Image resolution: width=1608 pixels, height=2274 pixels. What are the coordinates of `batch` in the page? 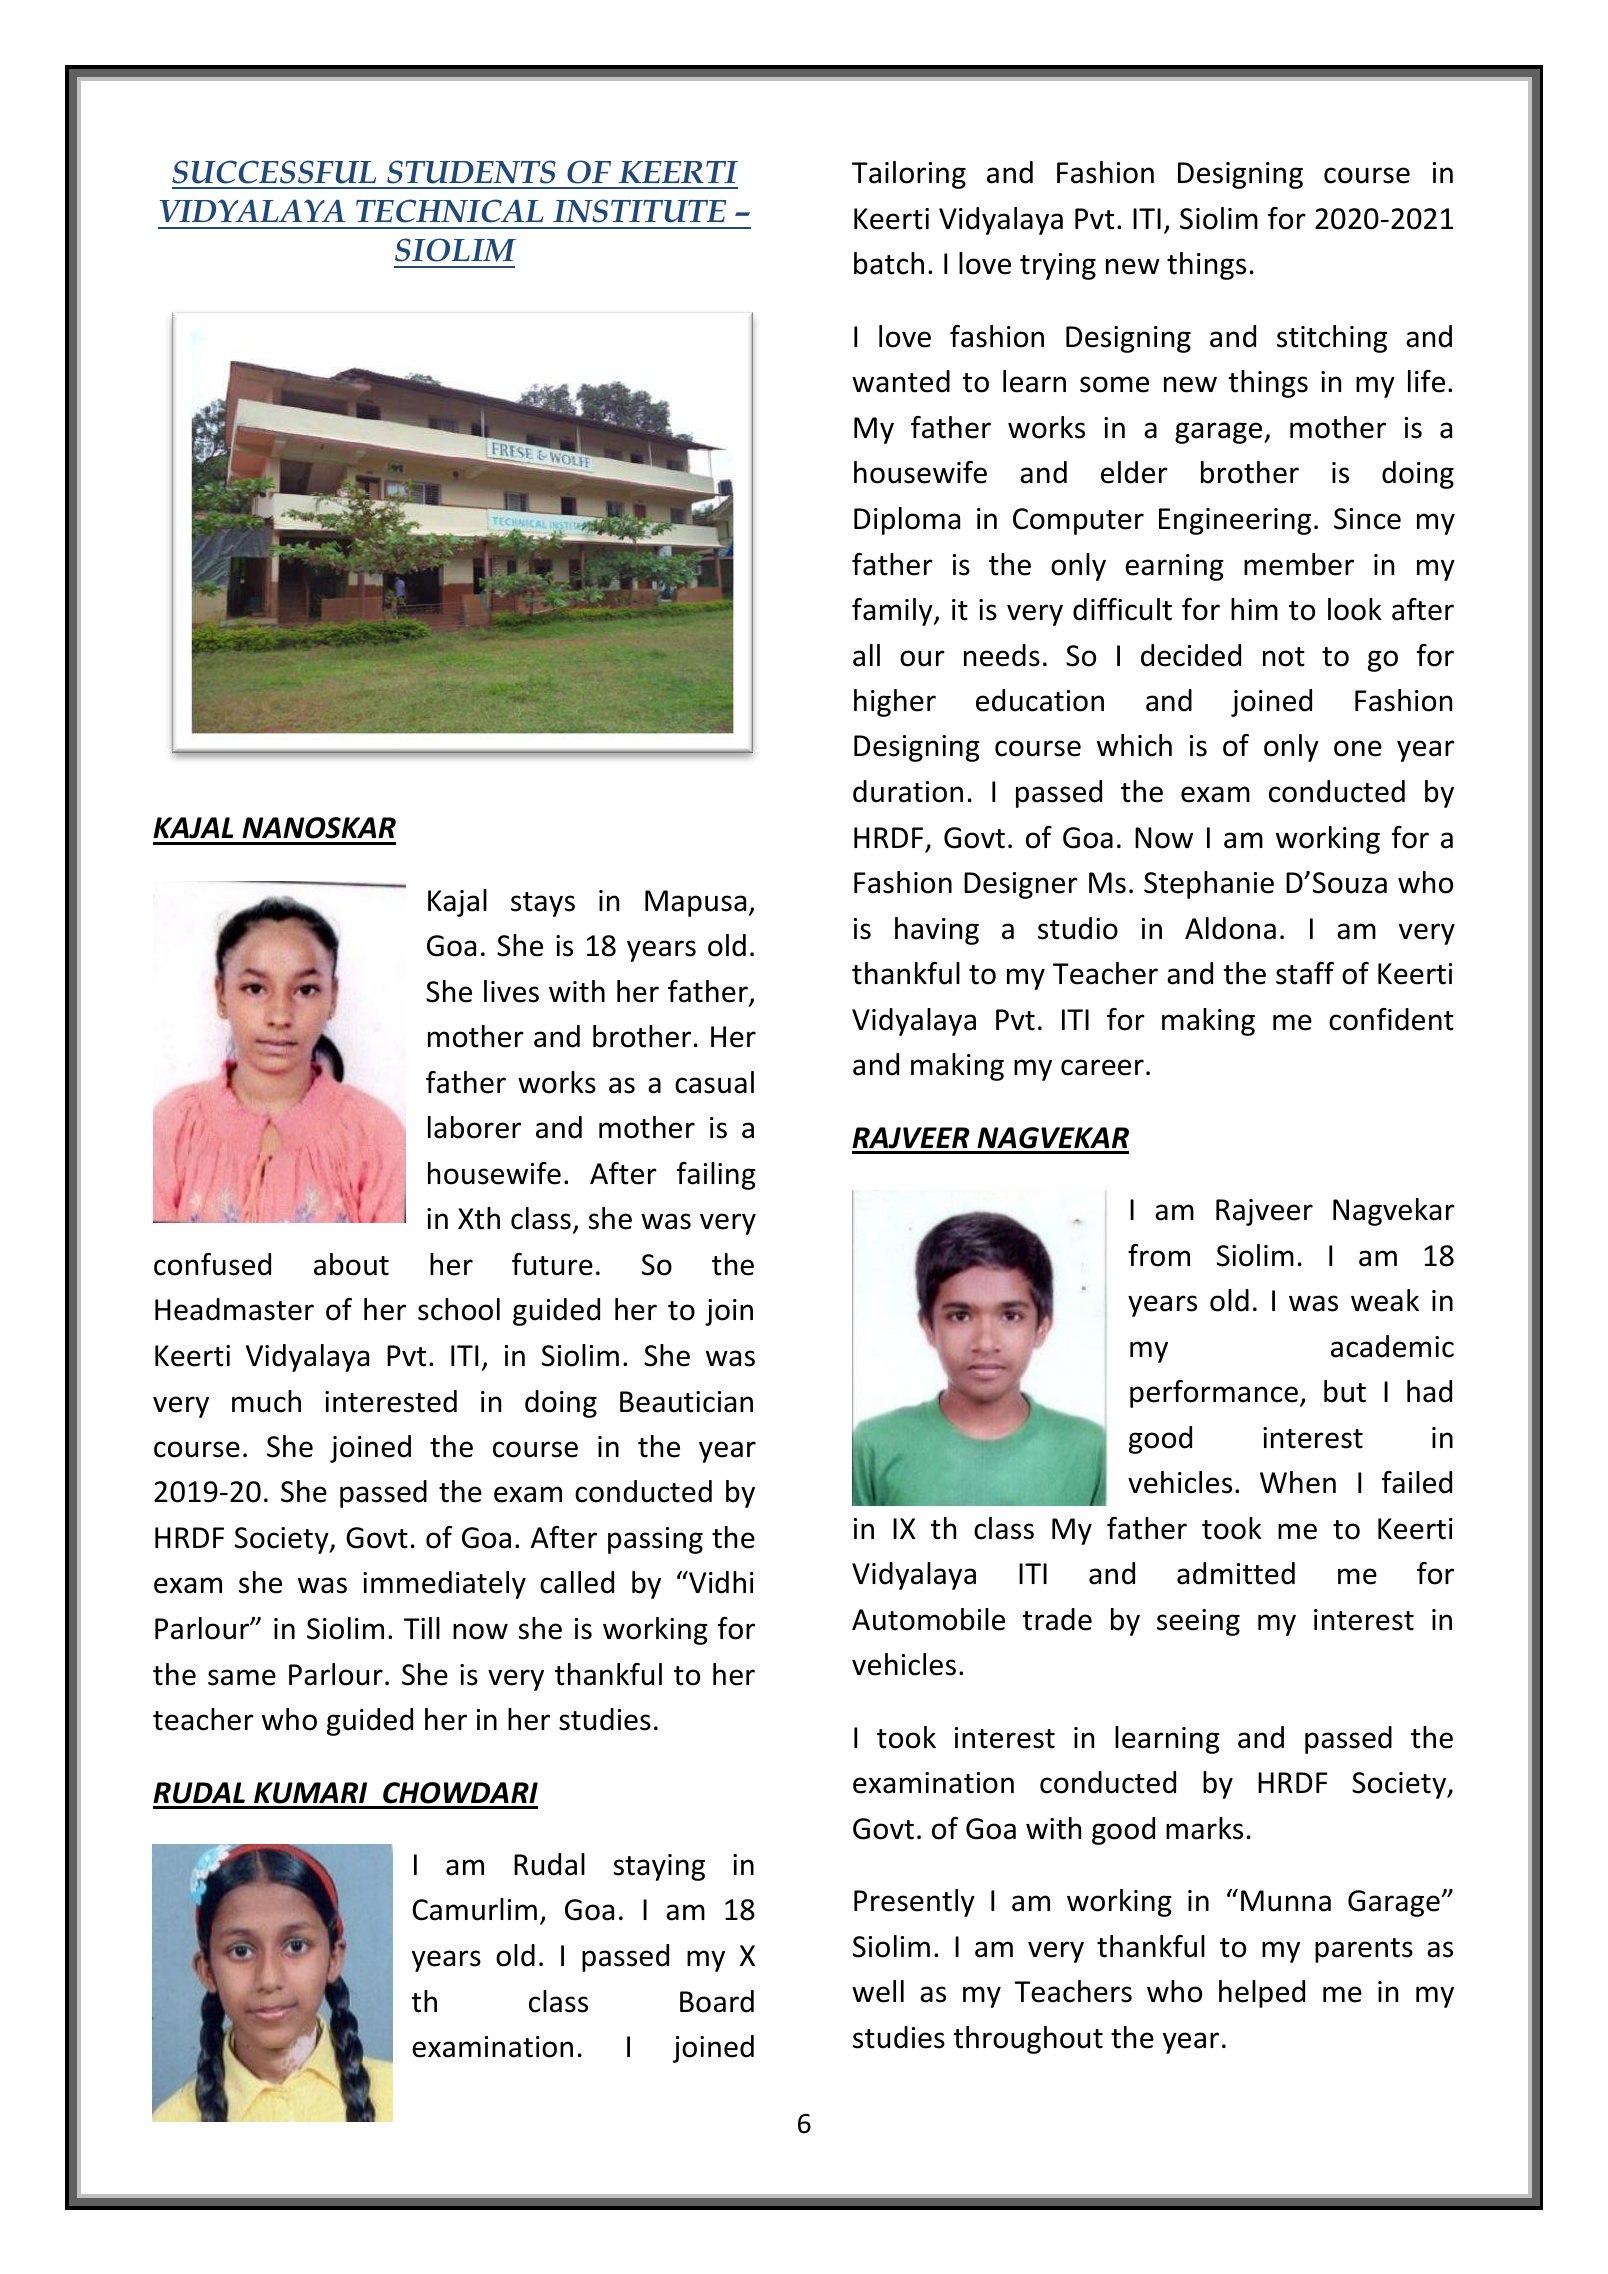 It's located at (889, 263).
